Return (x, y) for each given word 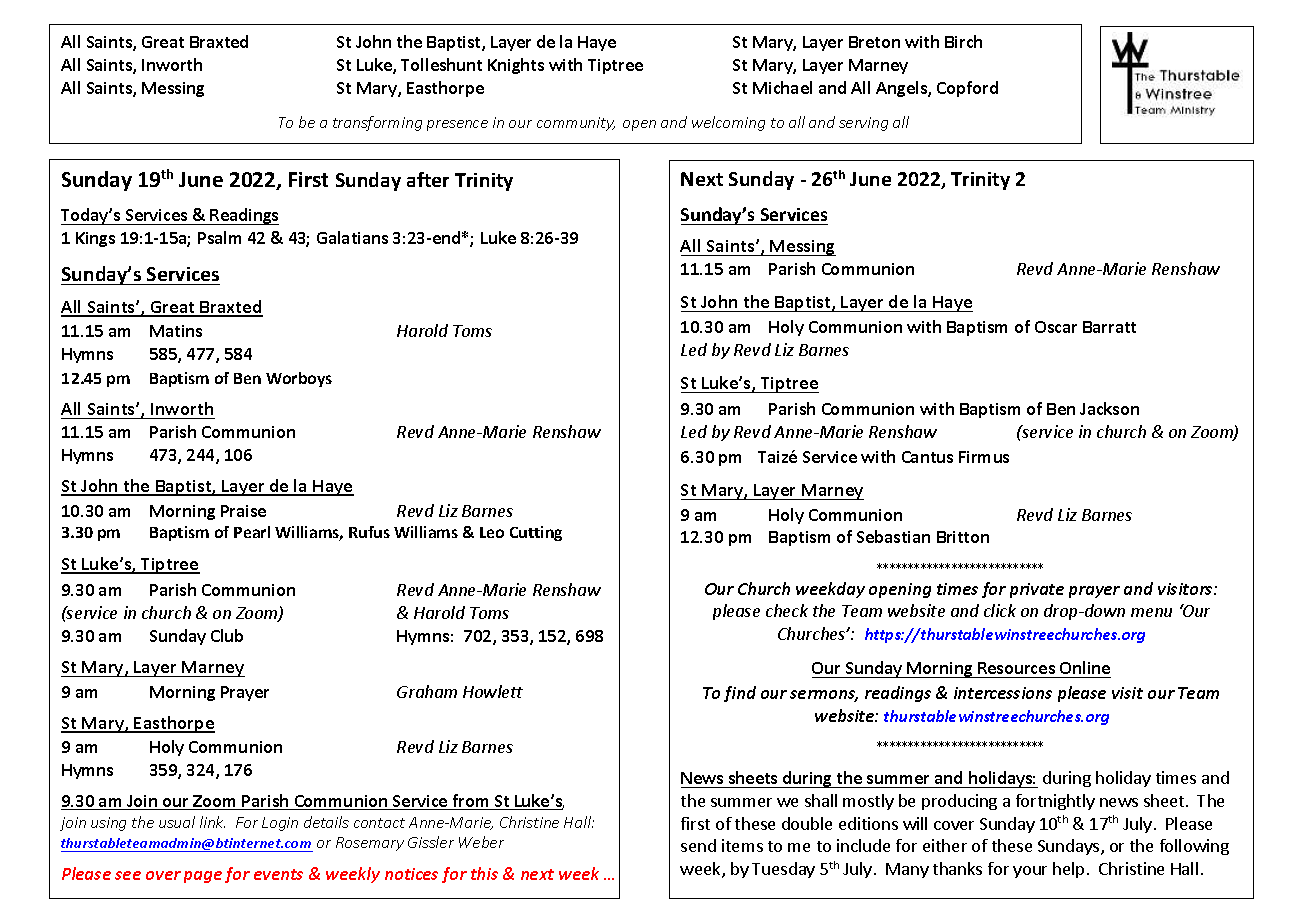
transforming (377, 123)
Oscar (1056, 327)
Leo (492, 532)
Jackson (1109, 408)
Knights (516, 66)
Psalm (219, 237)
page (203, 877)
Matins (176, 331)
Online (1085, 667)
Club (227, 635)
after (428, 179)
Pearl (252, 532)
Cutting (536, 533)
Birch (963, 41)
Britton (963, 537)
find (740, 694)
